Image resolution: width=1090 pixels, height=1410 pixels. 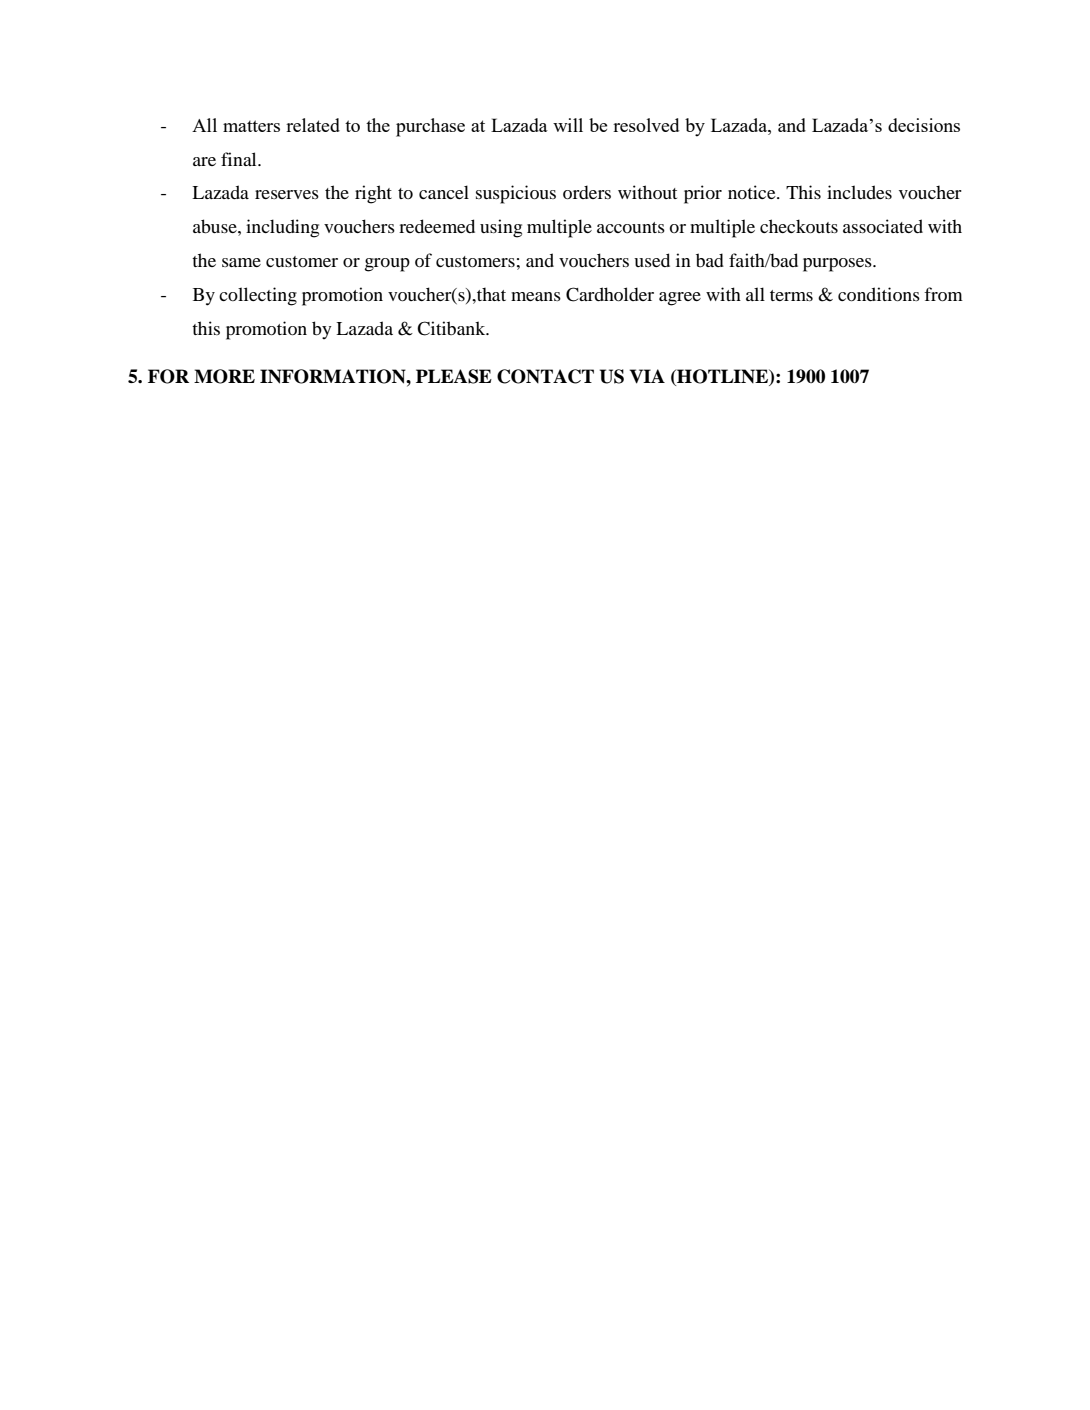 What do you see at coordinates (652, 260) in the screenshot?
I see `used` at bounding box center [652, 260].
